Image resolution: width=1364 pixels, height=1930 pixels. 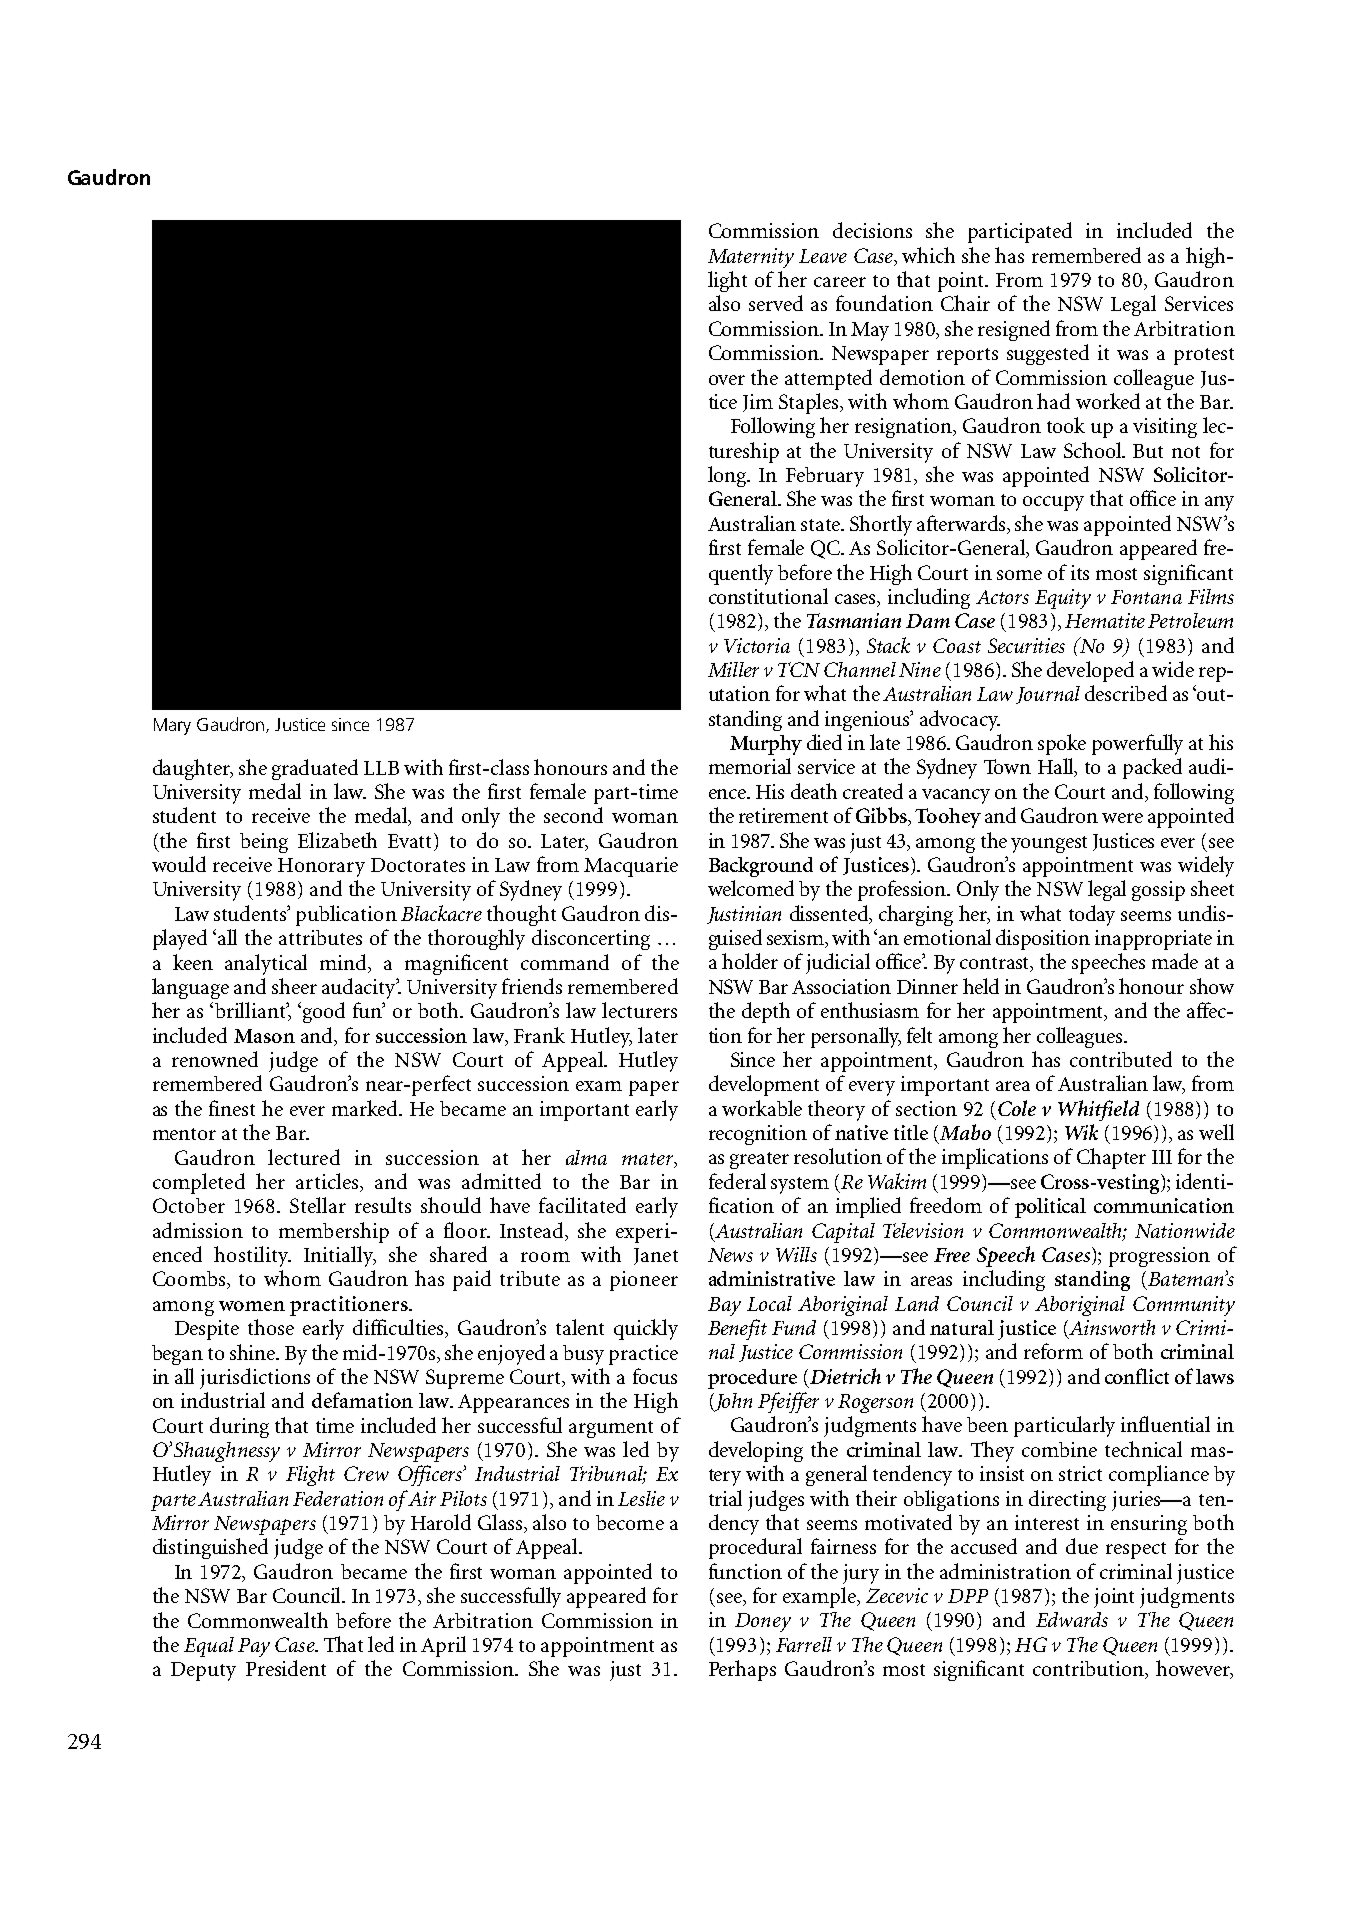 I want to click on Bay, so click(x=724, y=1306).
